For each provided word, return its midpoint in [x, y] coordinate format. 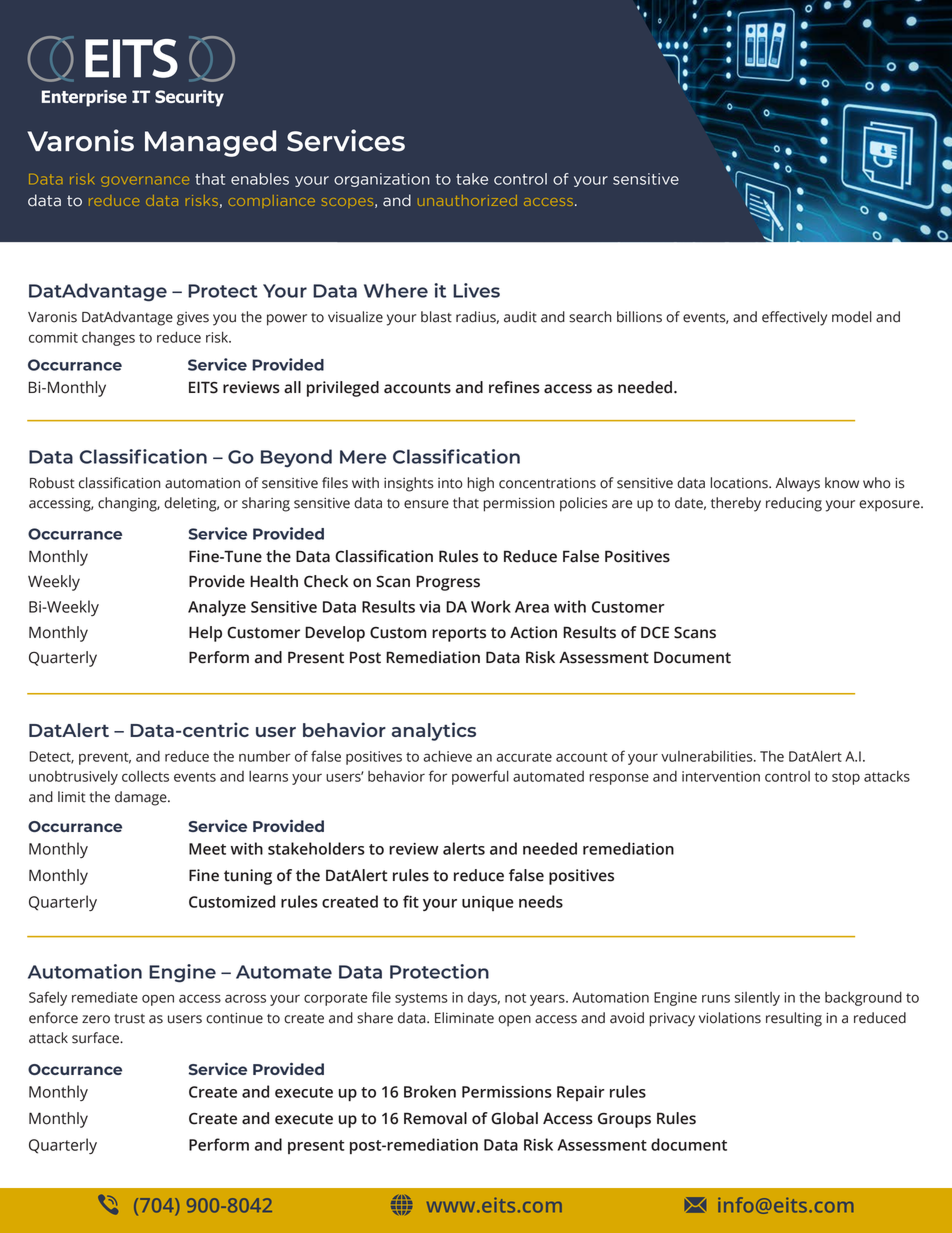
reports [459, 634]
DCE [655, 632]
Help [205, 634]
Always [798, 484]
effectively [794, 318]
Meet [207, 849]
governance [145, 181]
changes [108, 339]
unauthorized [467, 200]
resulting [794, 1019]
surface [96, 1038]
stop [846, 778]
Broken [430, 1091]
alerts [464, 848]
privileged [343, 389]
